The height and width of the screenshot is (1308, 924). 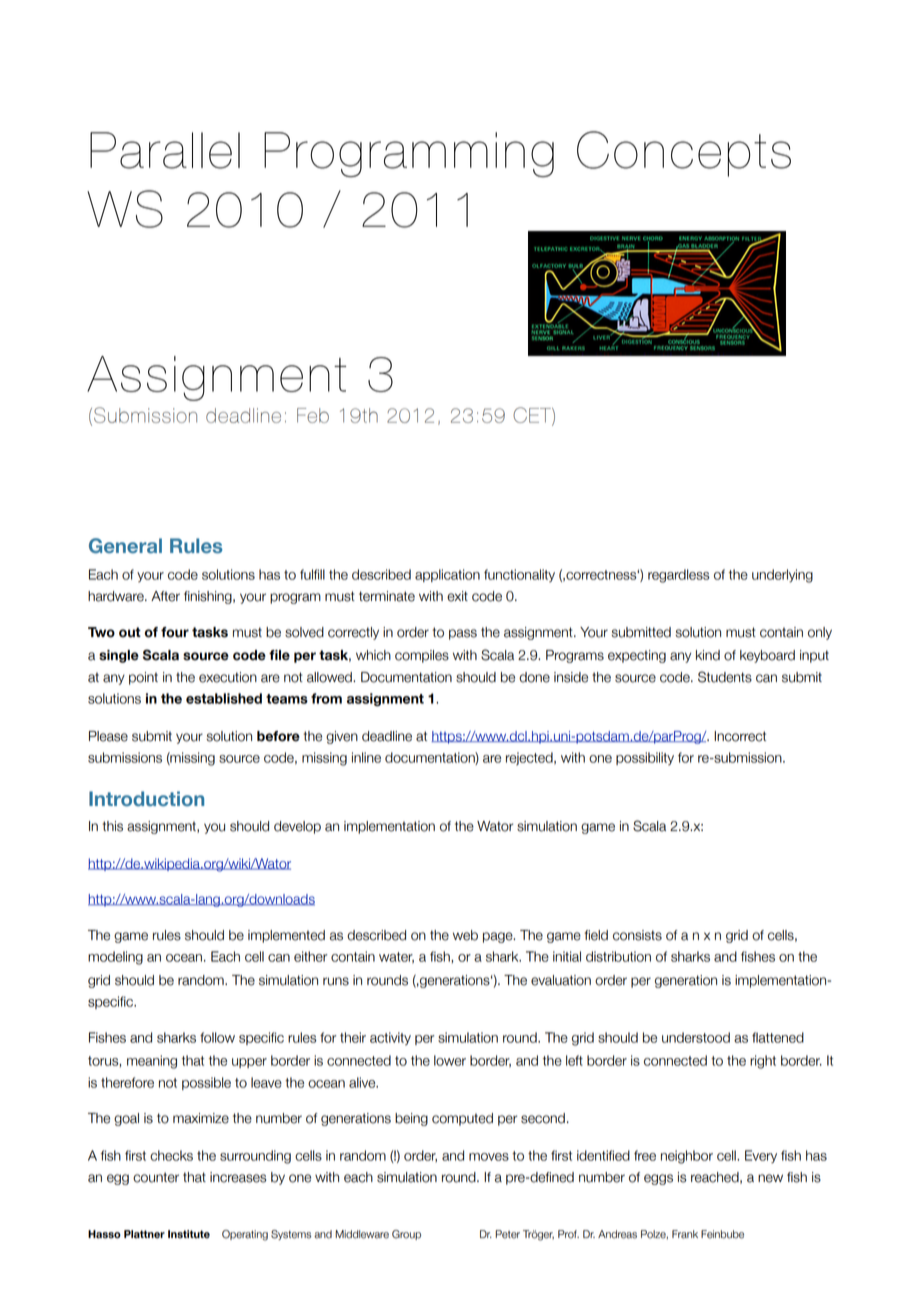 What do you see at coordinates (422, 656) in the screenshot?
I see `compiles` at bounding box center [422, 656].
